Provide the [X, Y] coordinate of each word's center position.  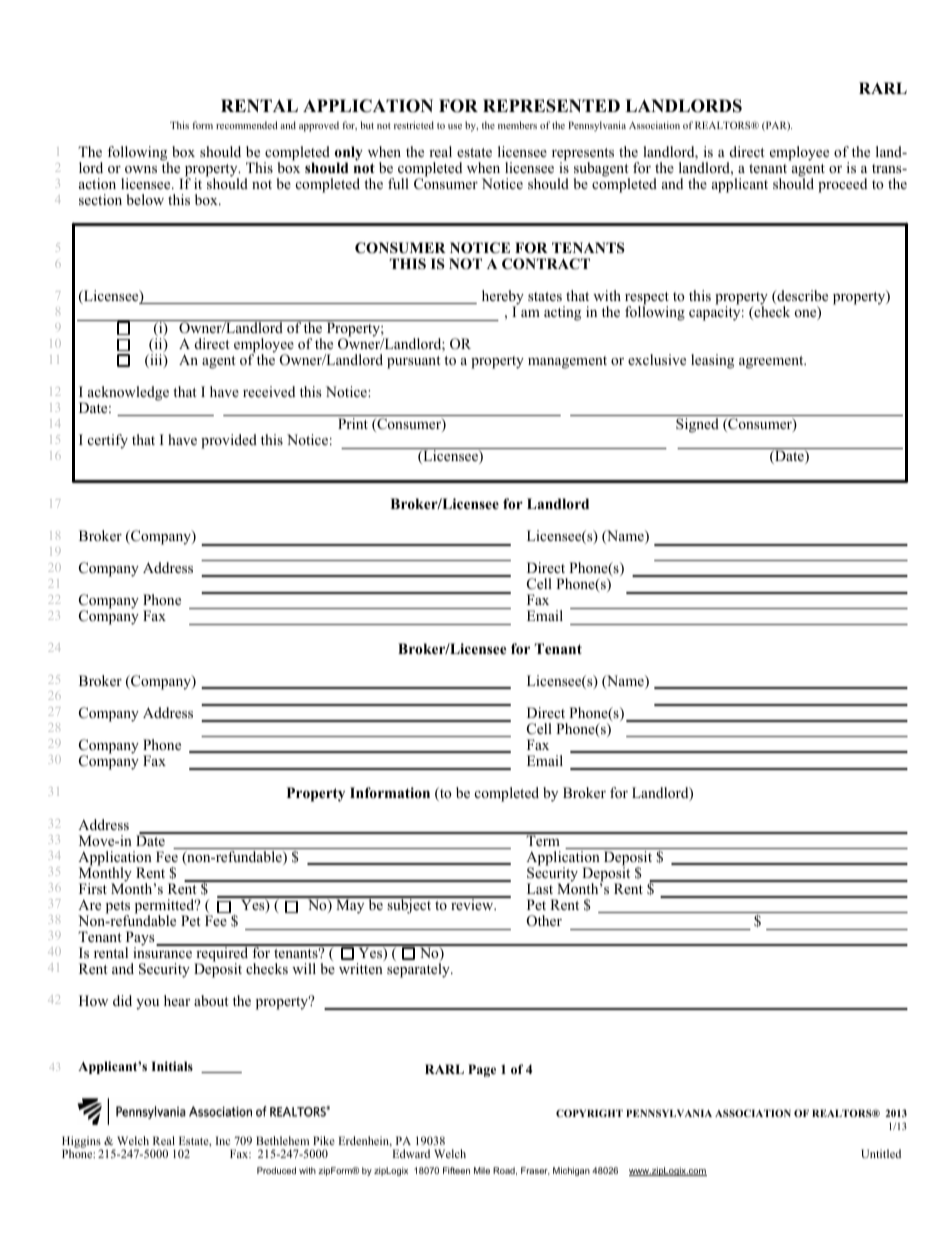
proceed [842, 185]
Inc [223, 1140]
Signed [697, 425]
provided [229, 441]
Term [543, 839]
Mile [482, 1170]
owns [141, 169]
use [455, 126]
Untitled [881, 1153]
